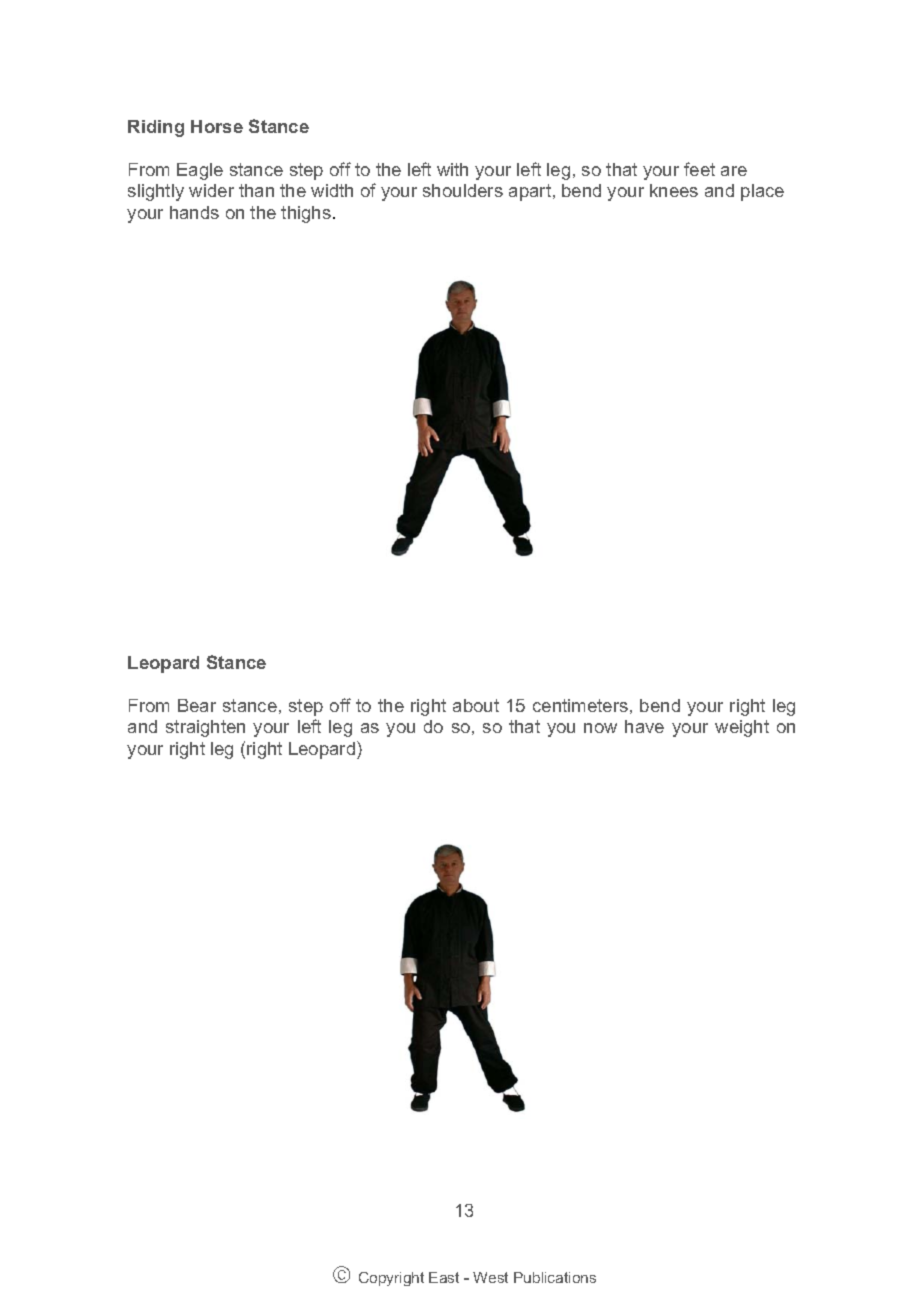 The image size is (924, 1308). Describe the element at coordinates (211, 190) in the page. I see `wider` at that location.
